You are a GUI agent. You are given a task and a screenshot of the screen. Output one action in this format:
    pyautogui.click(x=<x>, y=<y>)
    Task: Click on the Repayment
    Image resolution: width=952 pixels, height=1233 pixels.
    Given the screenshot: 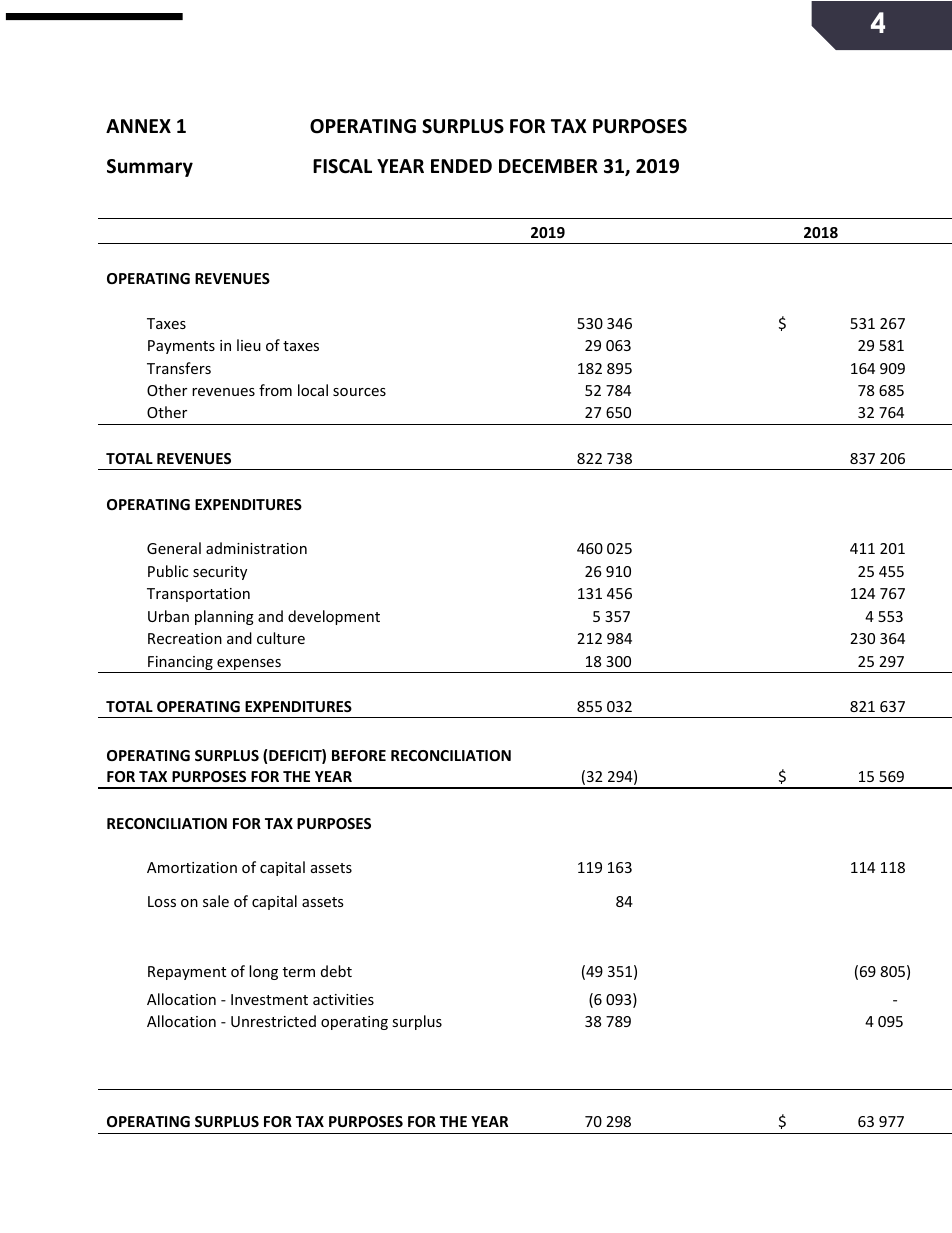 What is the action you would take?
    pyautogui.click(x=187, y=973)
